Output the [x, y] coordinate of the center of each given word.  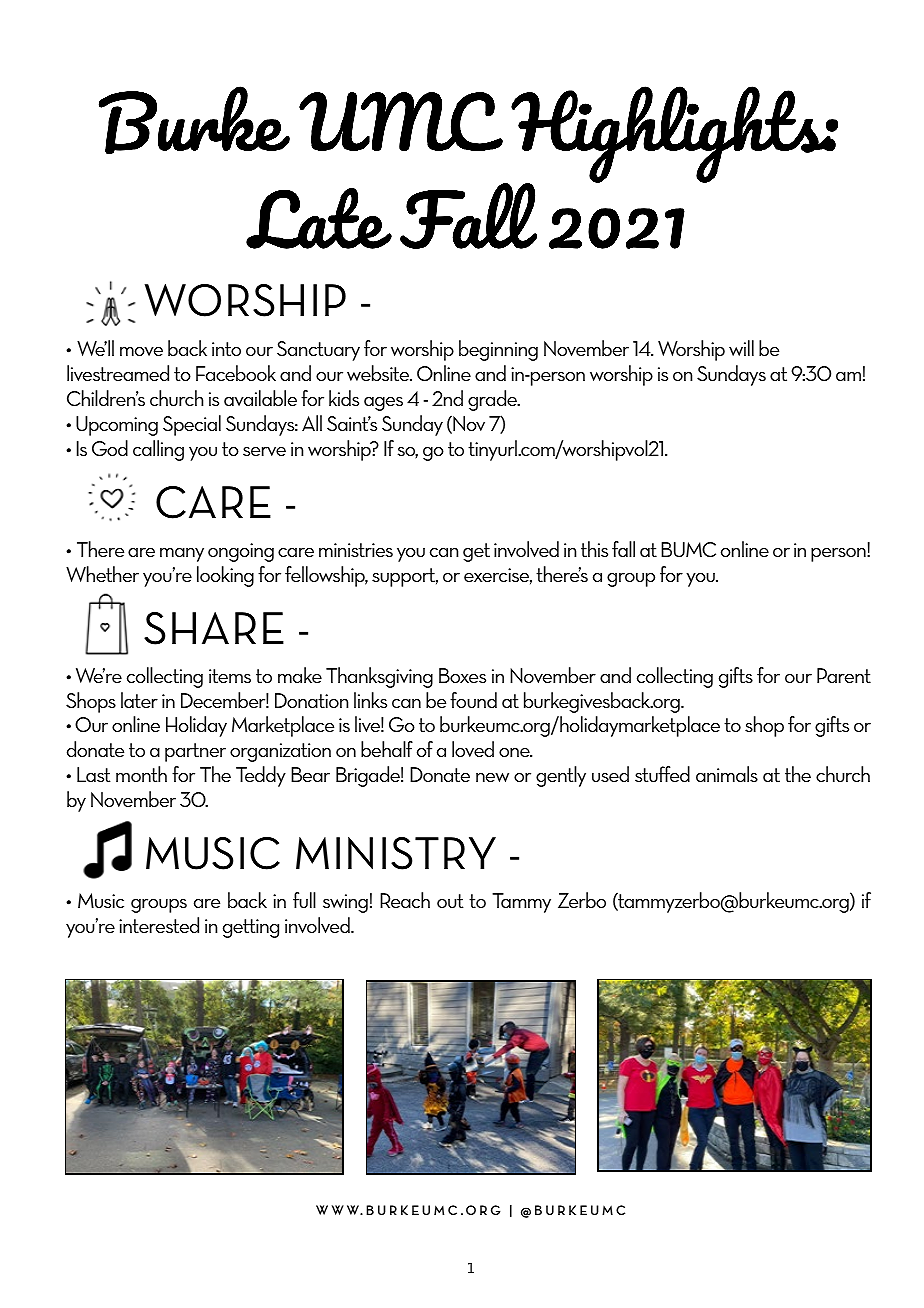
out [450, 901]
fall [623, 549]
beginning [498, 350]
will [741, 348]
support [405, 577]
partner [195, 752]
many [182, 555]
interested [159, 925]
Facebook [236, 373]
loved [473, 749]
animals [727, 774]
